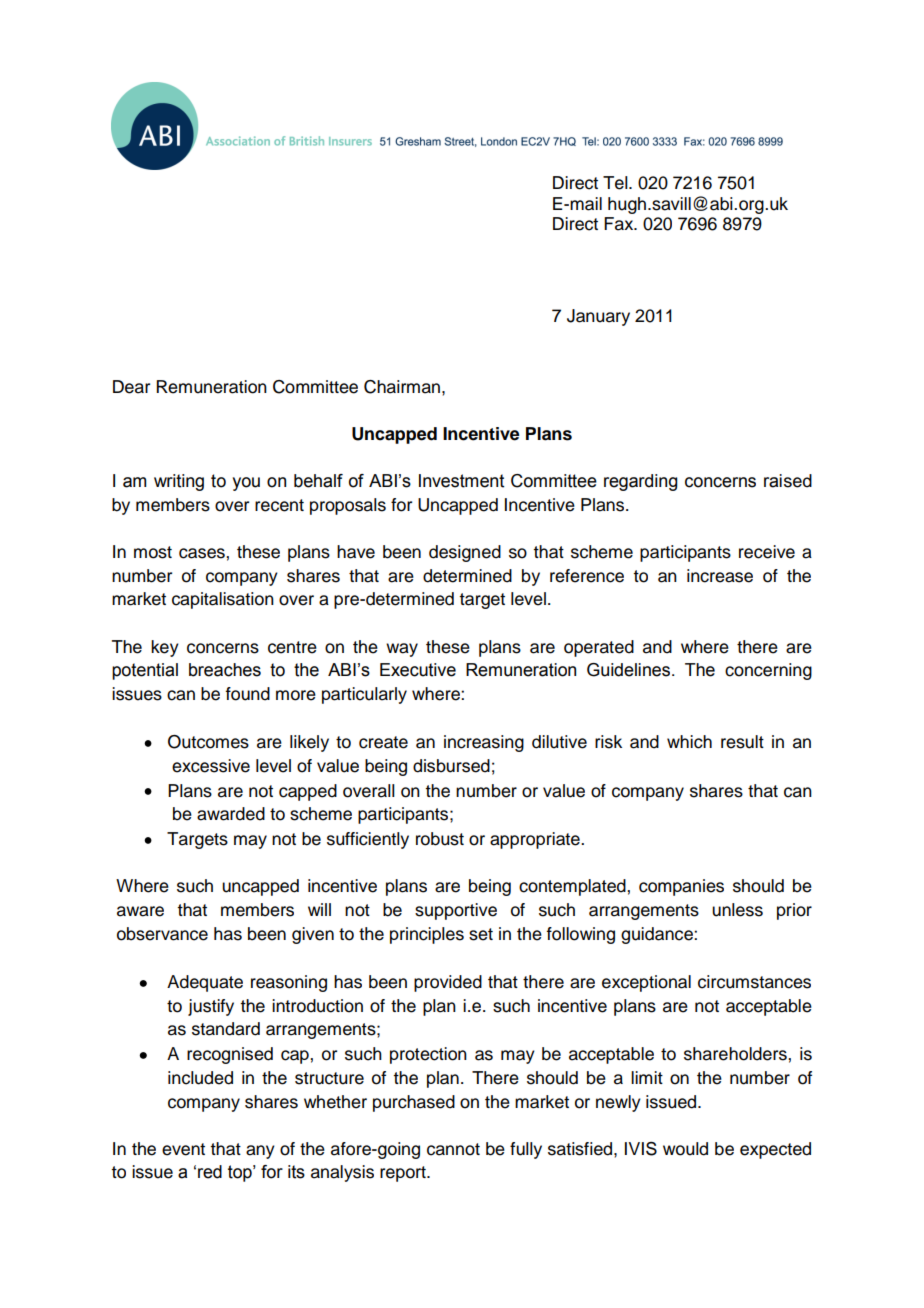 This page has width=924, height=1308. I want to click on Fax, so click(620, 224).
